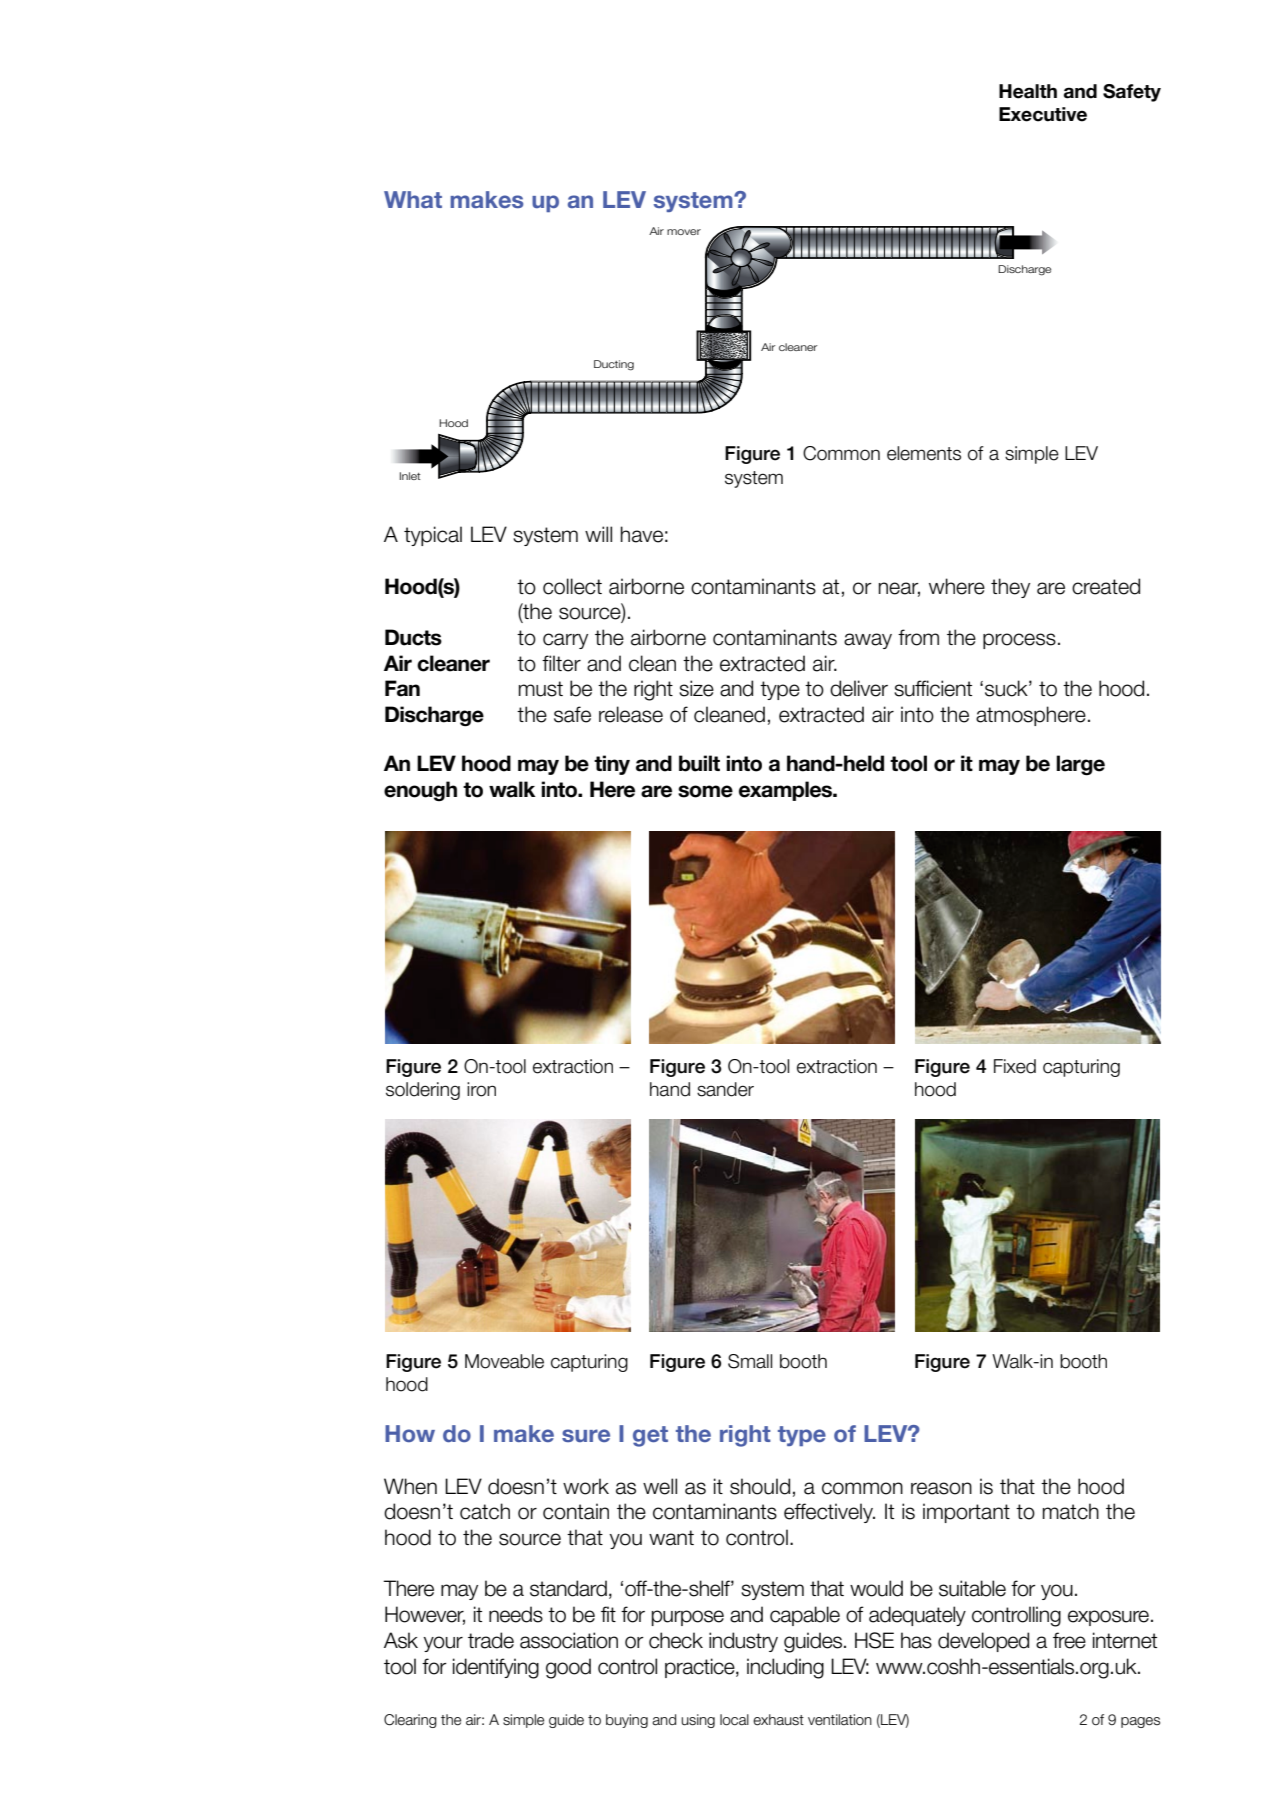 This page has width=1276, height=1804. I want to click on including, so click(785, 1668).
